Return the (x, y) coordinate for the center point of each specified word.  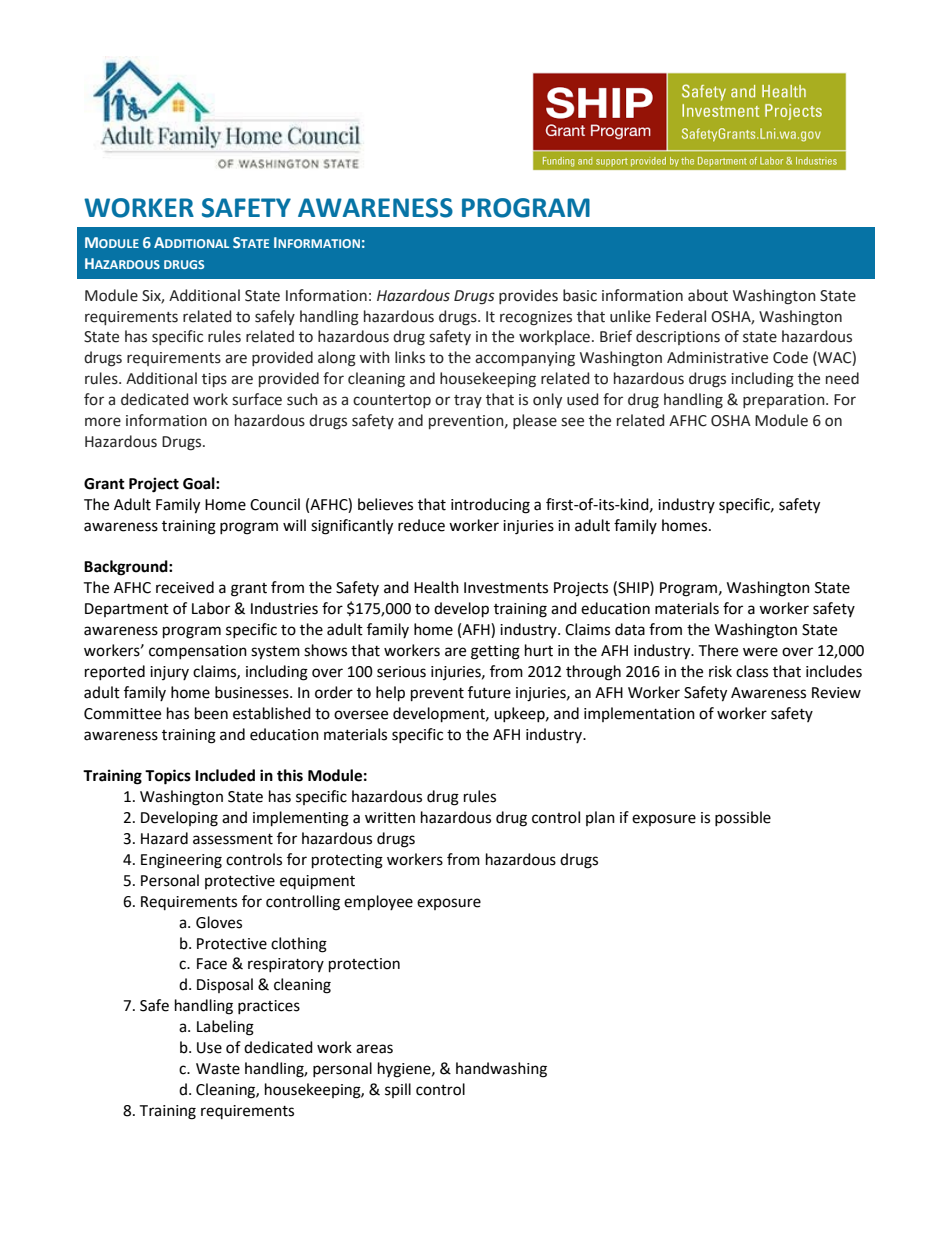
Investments (506, 588)
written (390, 818)
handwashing (501, 1070)
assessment (233, 839)
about (708, 295)
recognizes (536, 318)
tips (214, 380)
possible (743, 818)
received (185, 587)
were (760, 652)
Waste (218, 1069)
